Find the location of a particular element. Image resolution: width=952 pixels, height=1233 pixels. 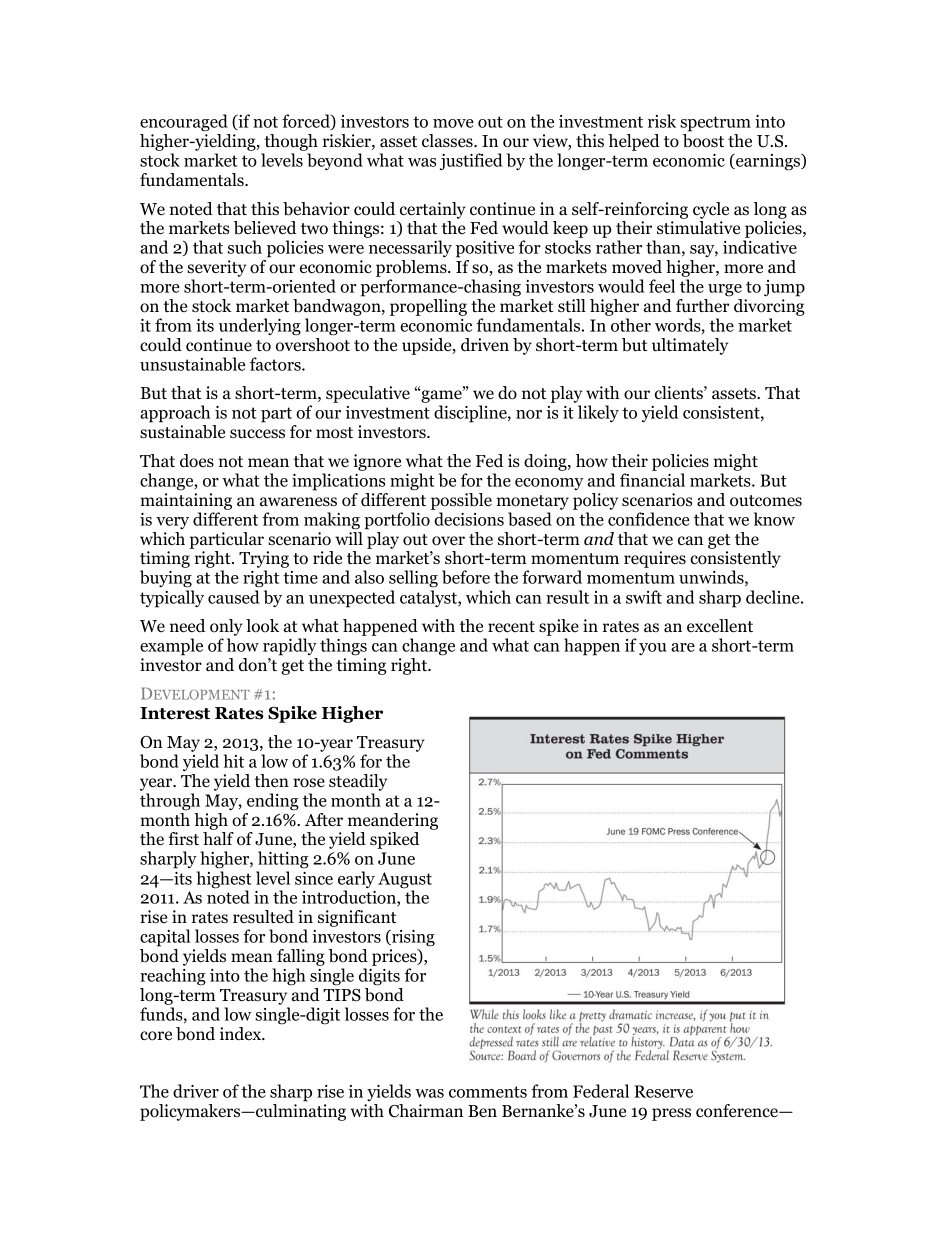

boost is located at coordinates (703, 141).
